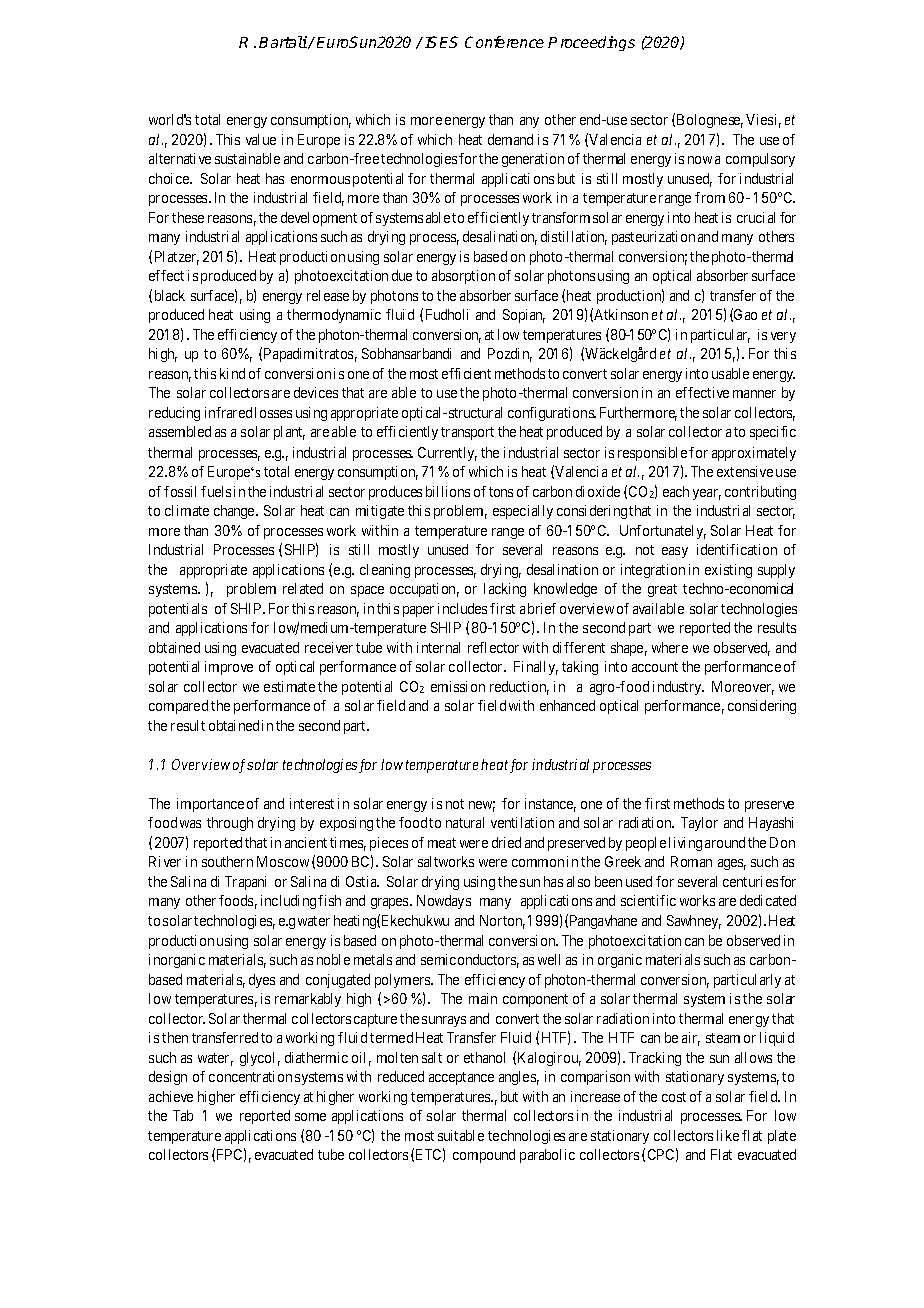 The image size is (924, 1308). I want to click on Conference, so click(504, 42).
